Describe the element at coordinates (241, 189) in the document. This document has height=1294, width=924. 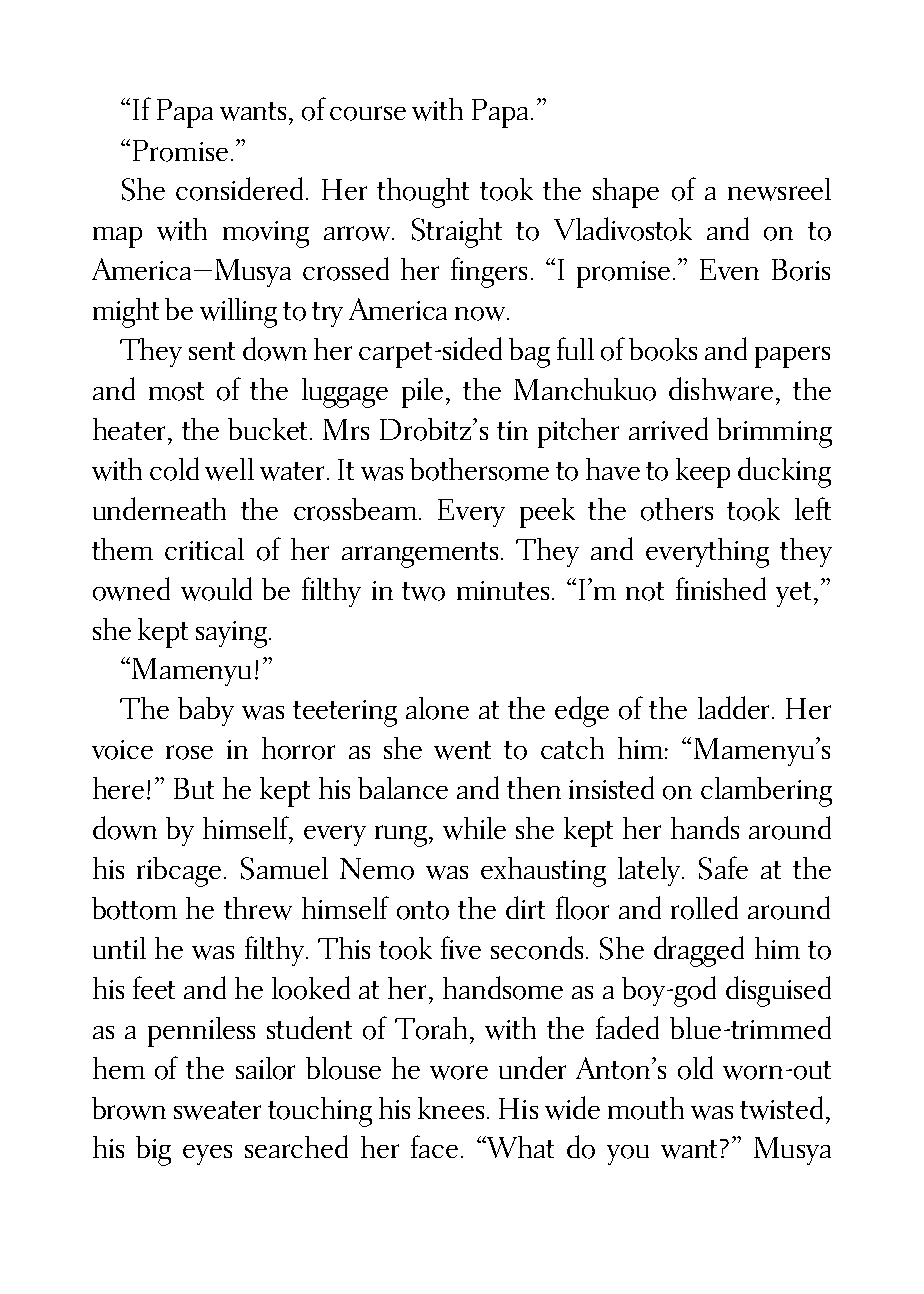
I see `considered` at that location.
